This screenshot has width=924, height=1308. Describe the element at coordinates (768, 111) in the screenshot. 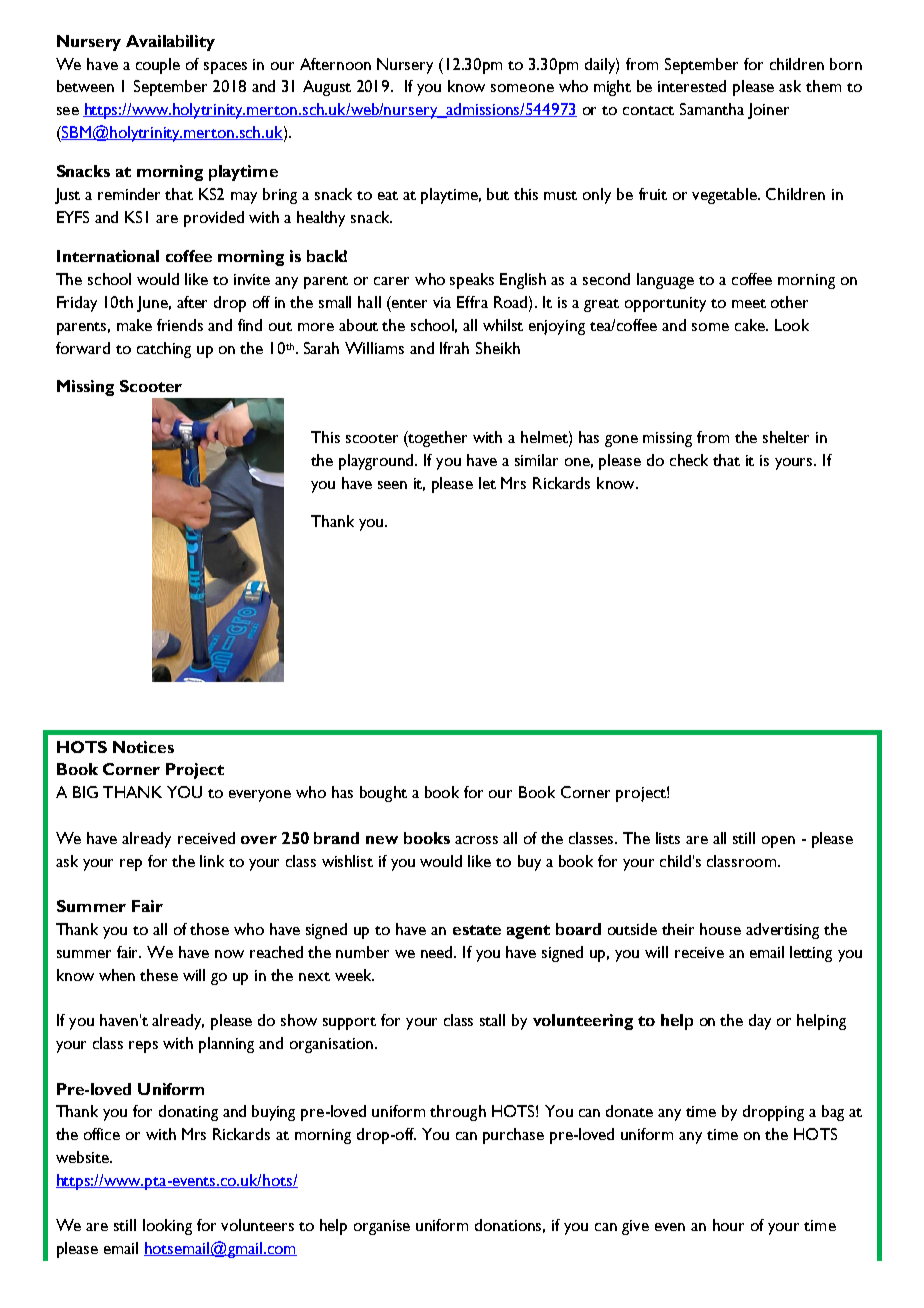

I see `Joiner` at that location.
